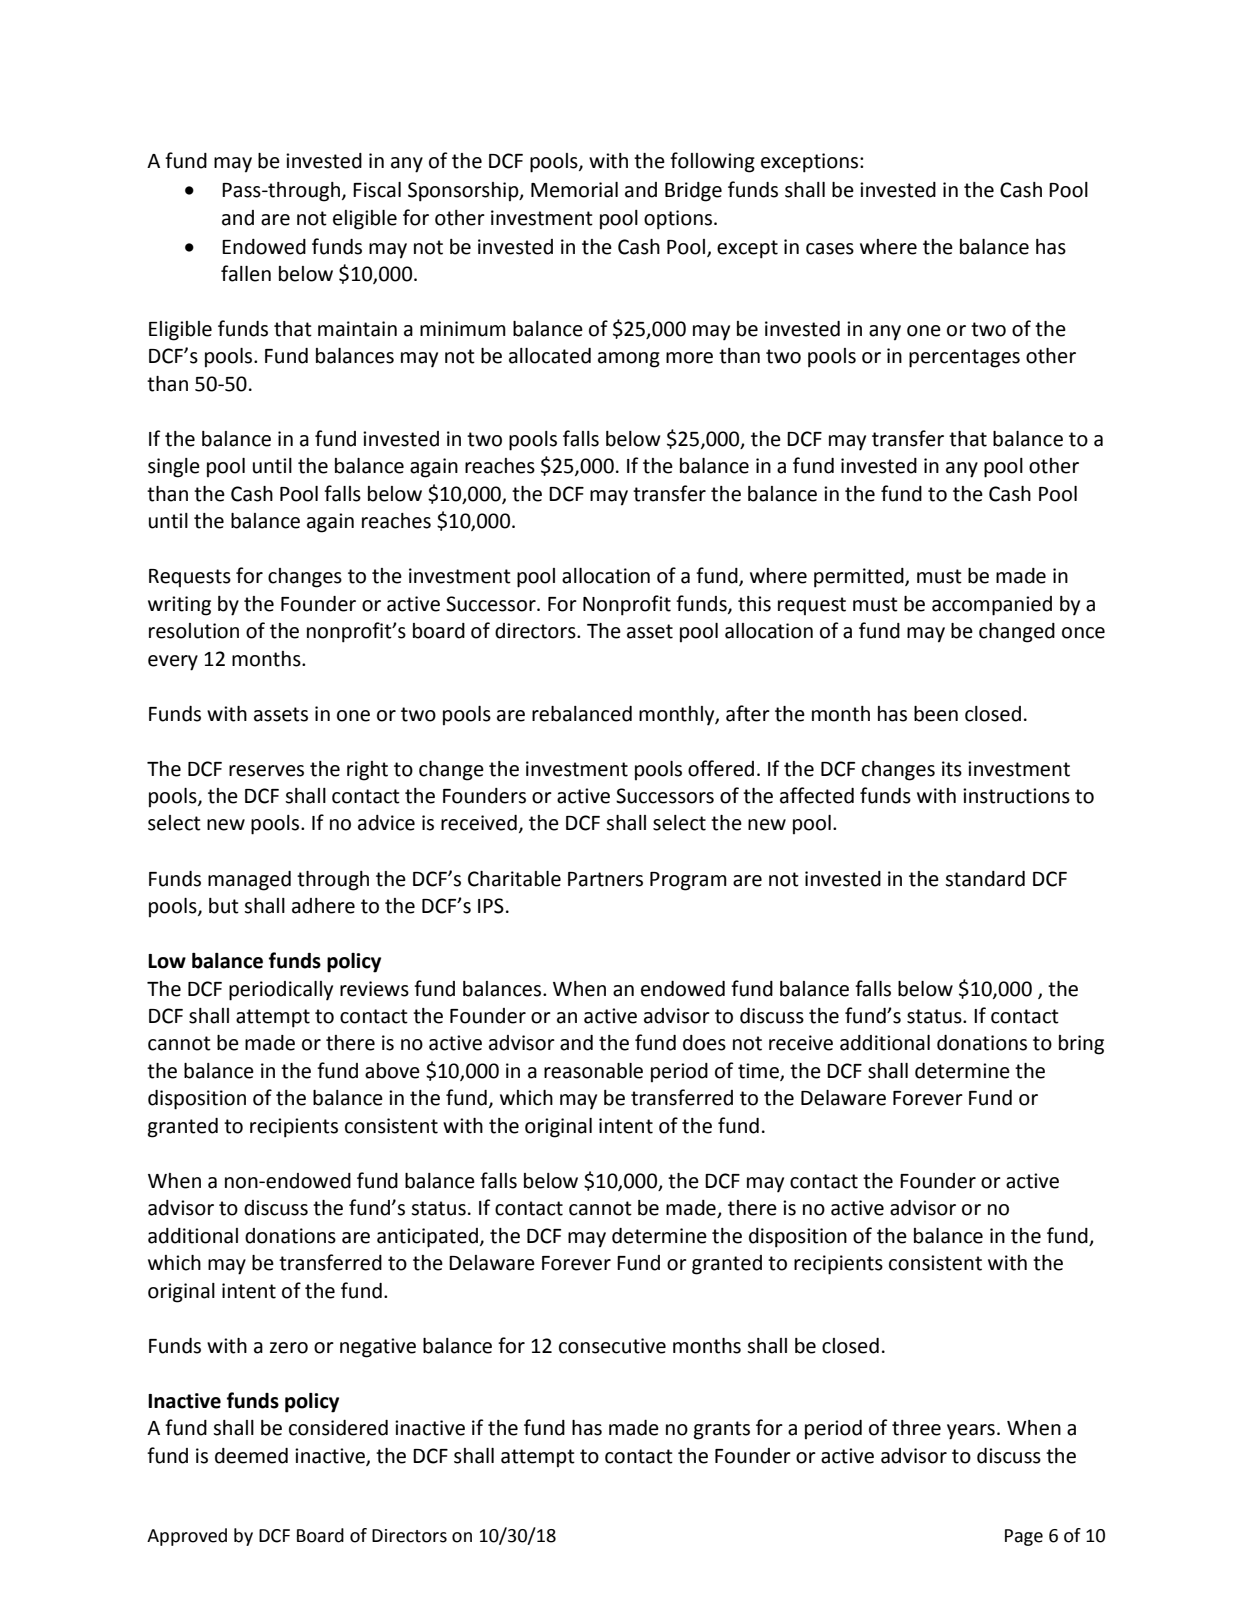 This screenshot has height=1621, width=1253. Describe the element at coordinates (174, 468) in the screenshot. I see `single` at that location.
